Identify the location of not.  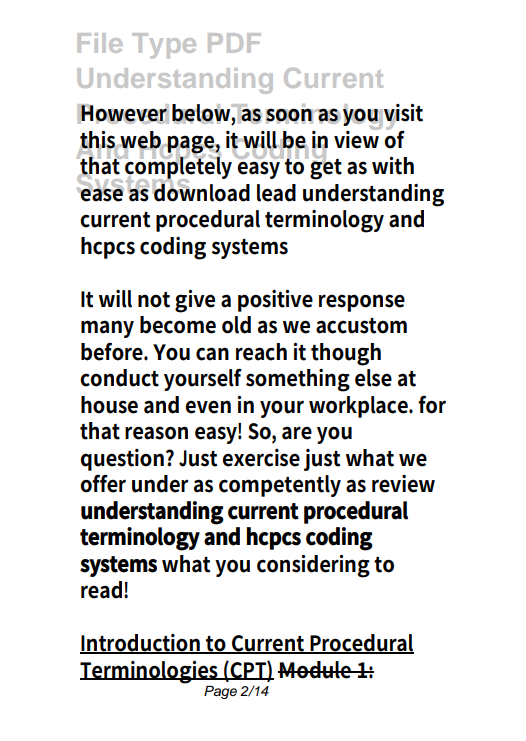
(154, 300).
